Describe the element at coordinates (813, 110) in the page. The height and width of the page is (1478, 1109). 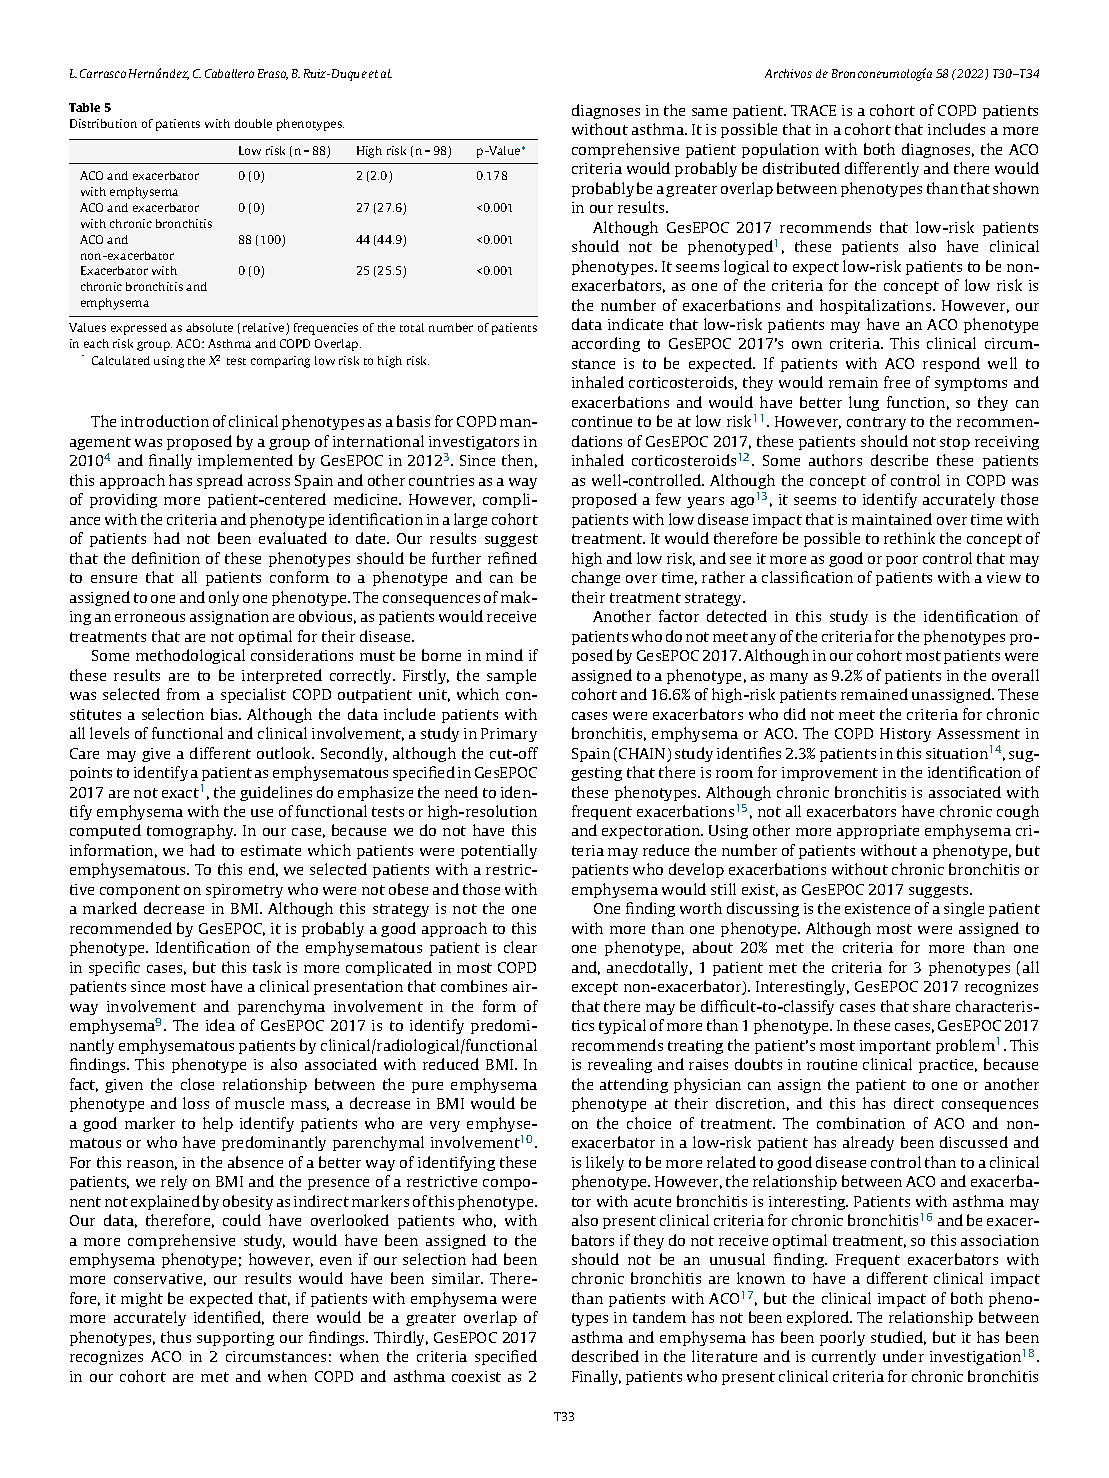
I see `TRACE` at that location.
